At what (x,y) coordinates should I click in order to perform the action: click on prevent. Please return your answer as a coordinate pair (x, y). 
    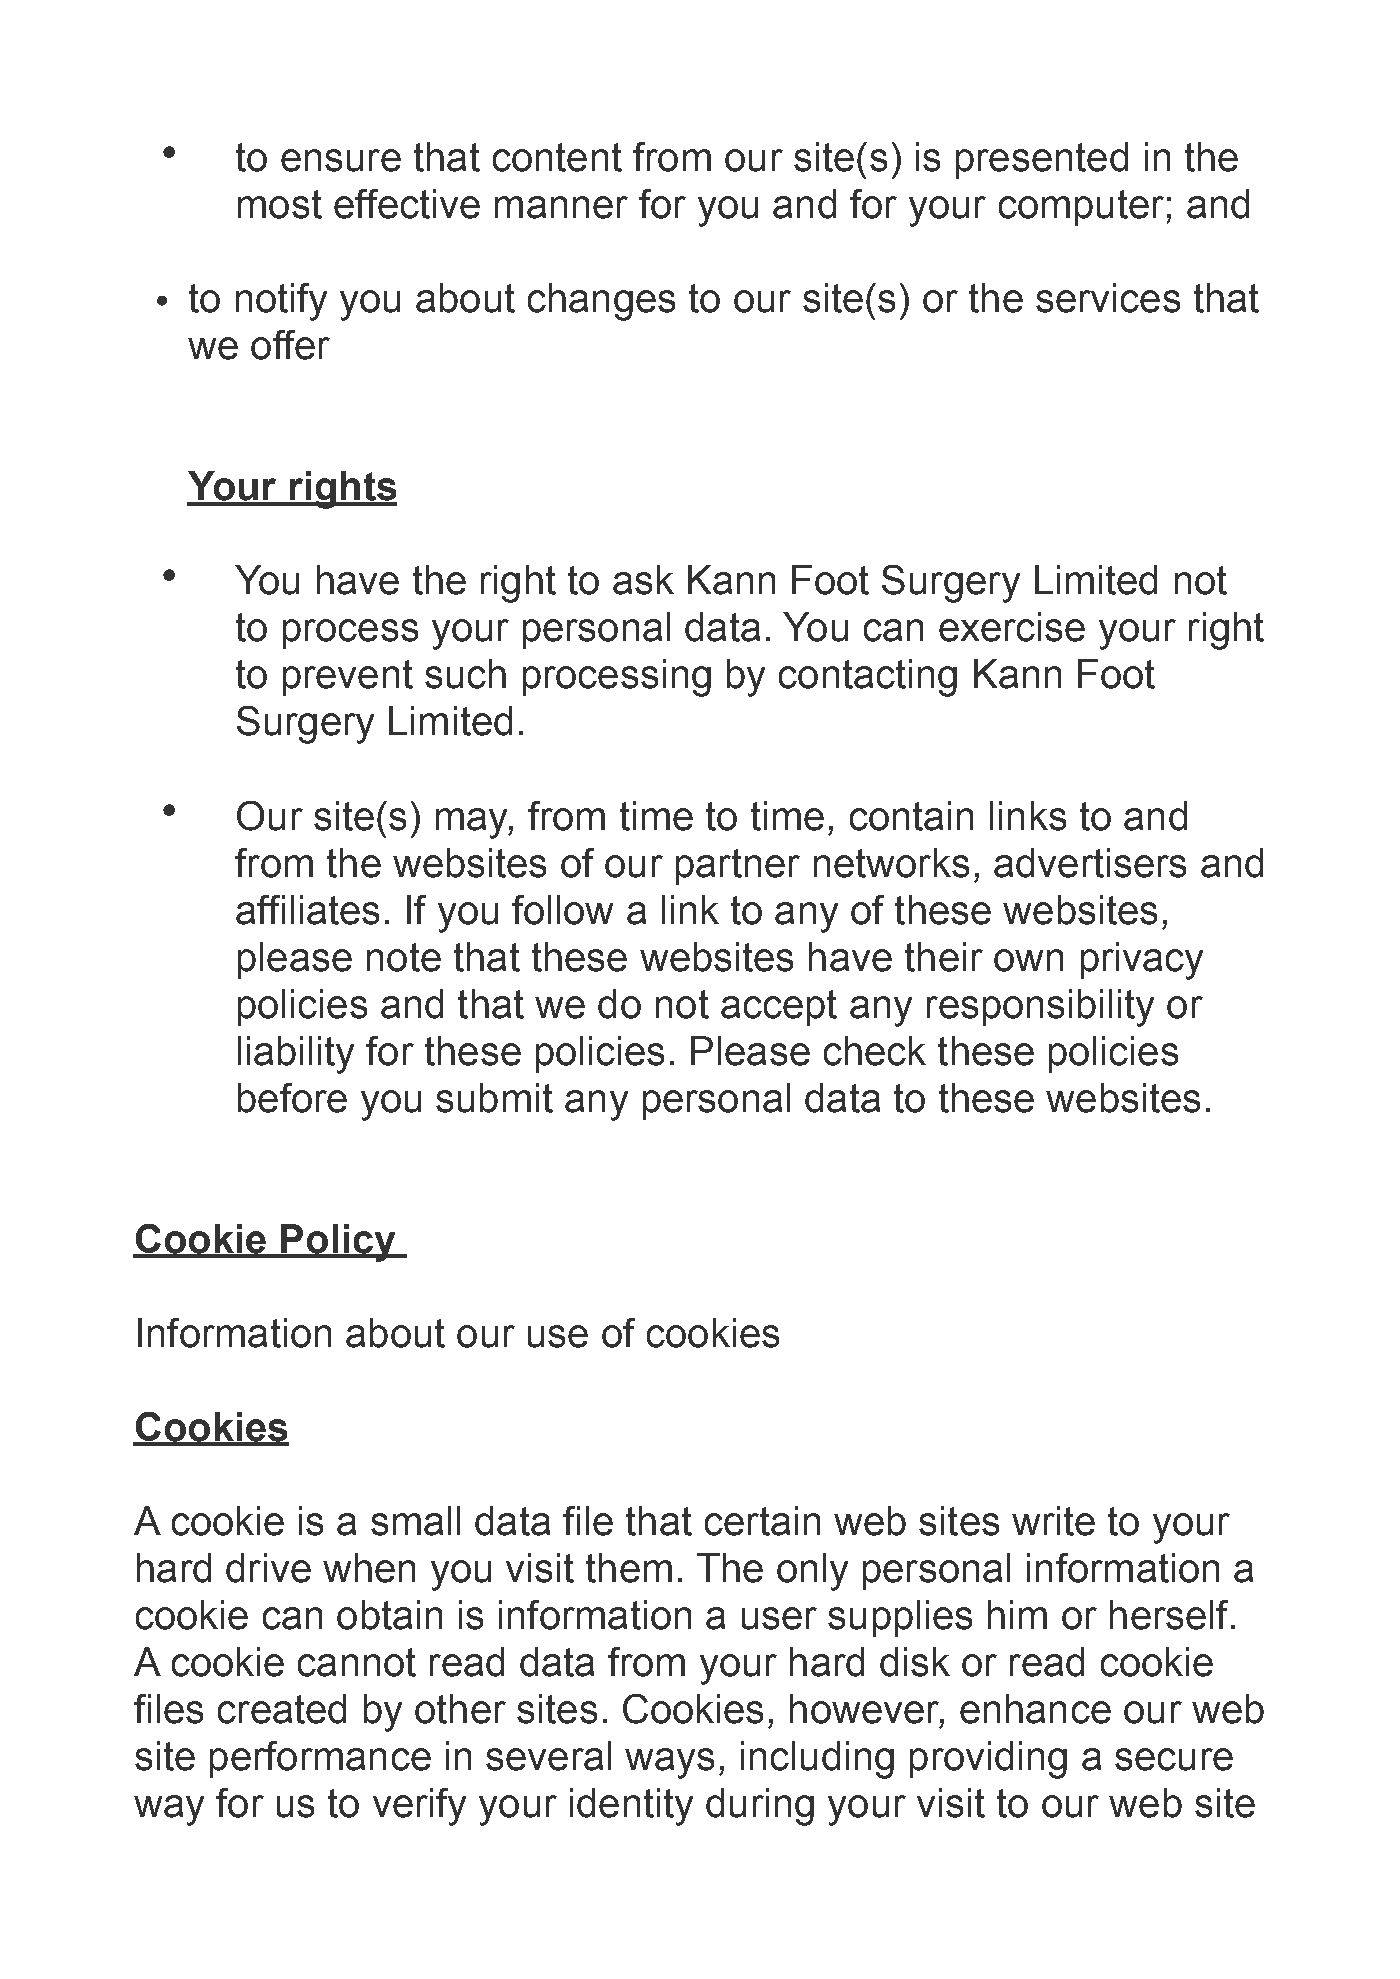
    Looking at the image, I should click on (348, 678).
